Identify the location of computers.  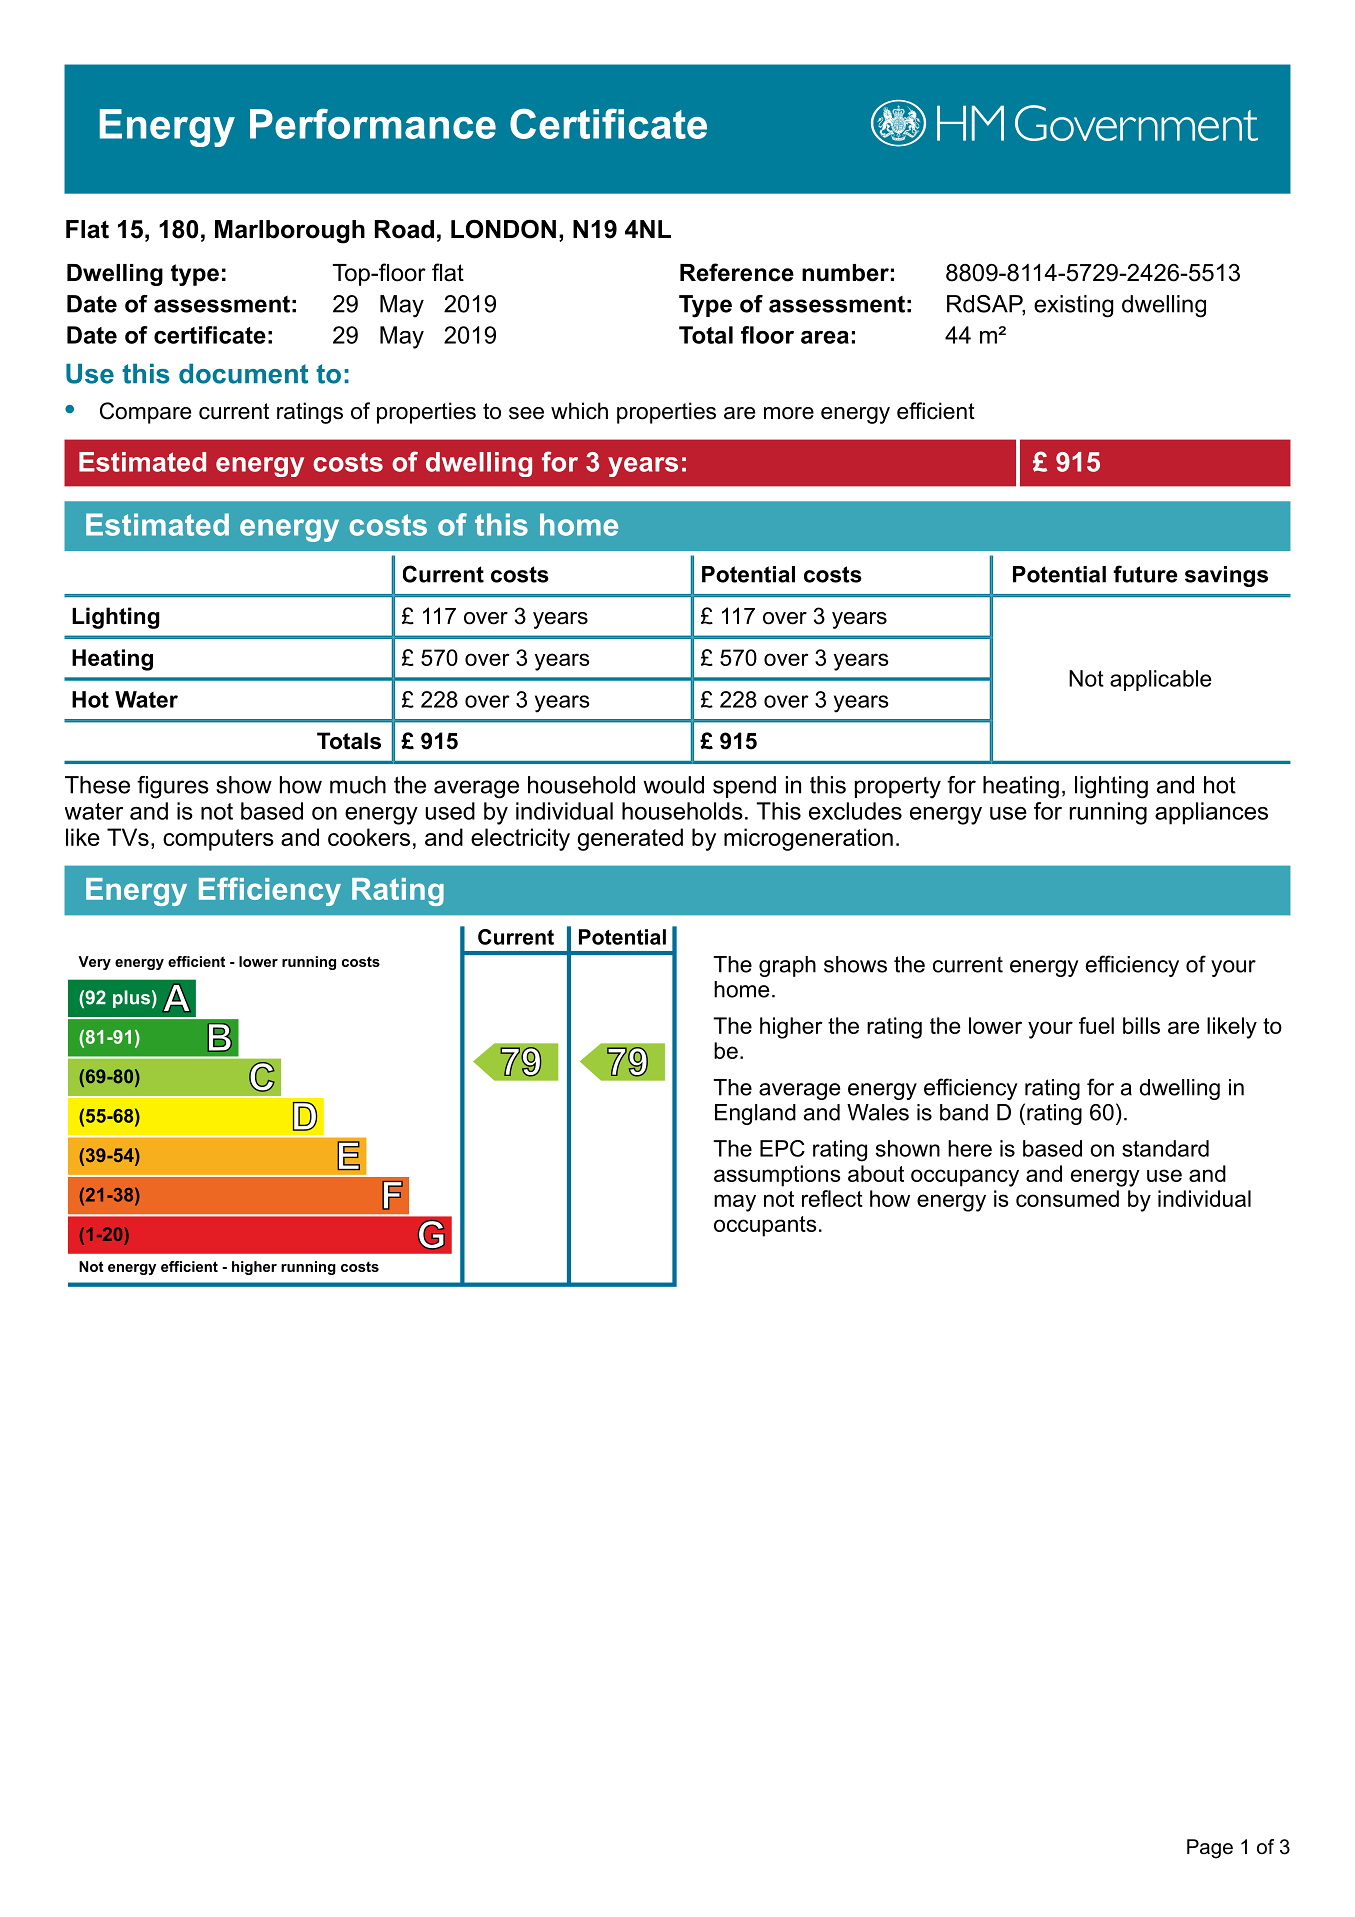
(218, 840).
